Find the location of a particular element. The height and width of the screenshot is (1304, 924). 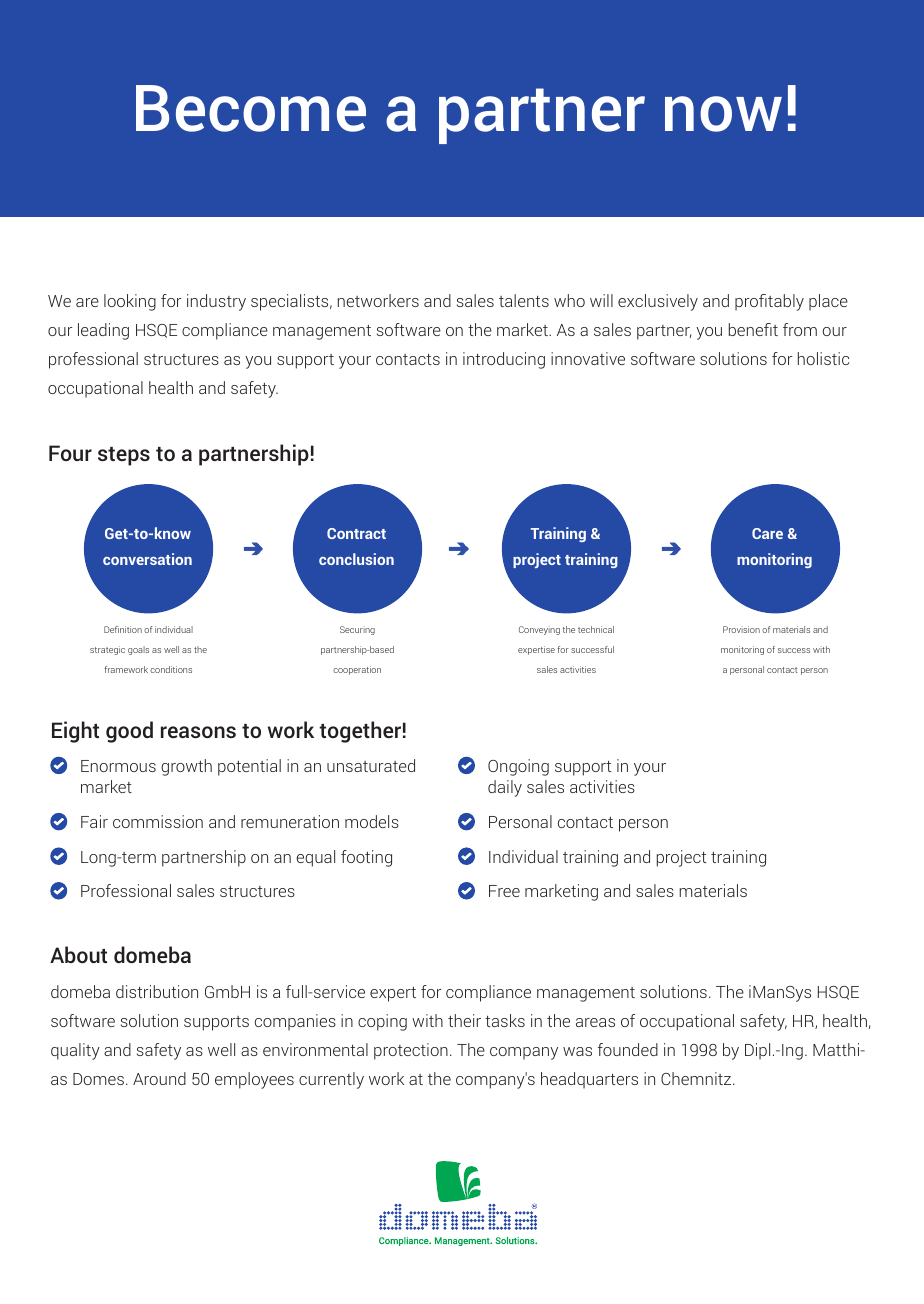

Provision is located at coordinates (741, 629).
